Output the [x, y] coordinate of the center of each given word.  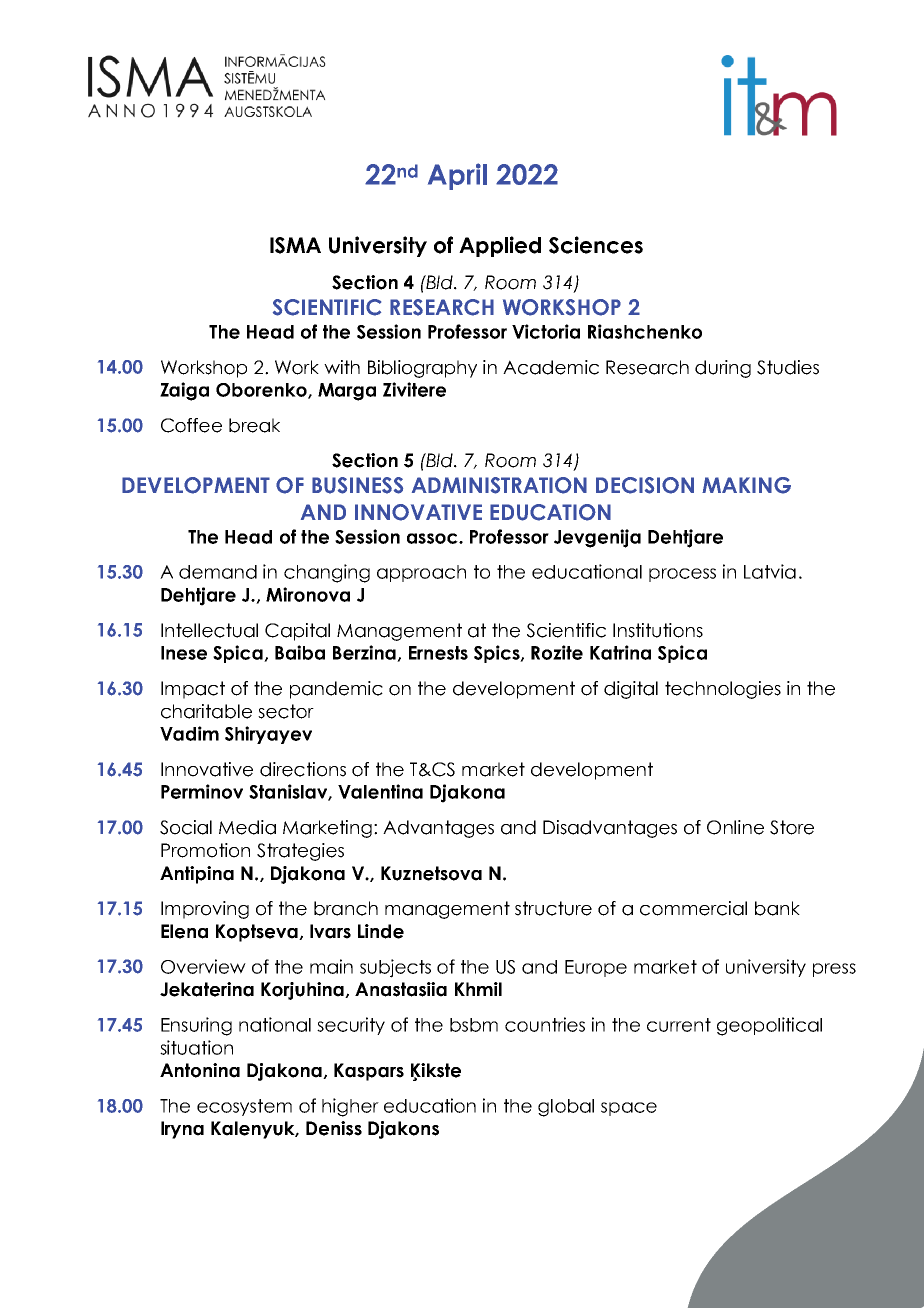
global [566, 1108]
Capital [297, 632]
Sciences [596, 245]
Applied [500, 246]
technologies [723, 690]
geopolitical [769, 1026]
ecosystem [244, 1107]
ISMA [295, 245]
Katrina [620, 652]
